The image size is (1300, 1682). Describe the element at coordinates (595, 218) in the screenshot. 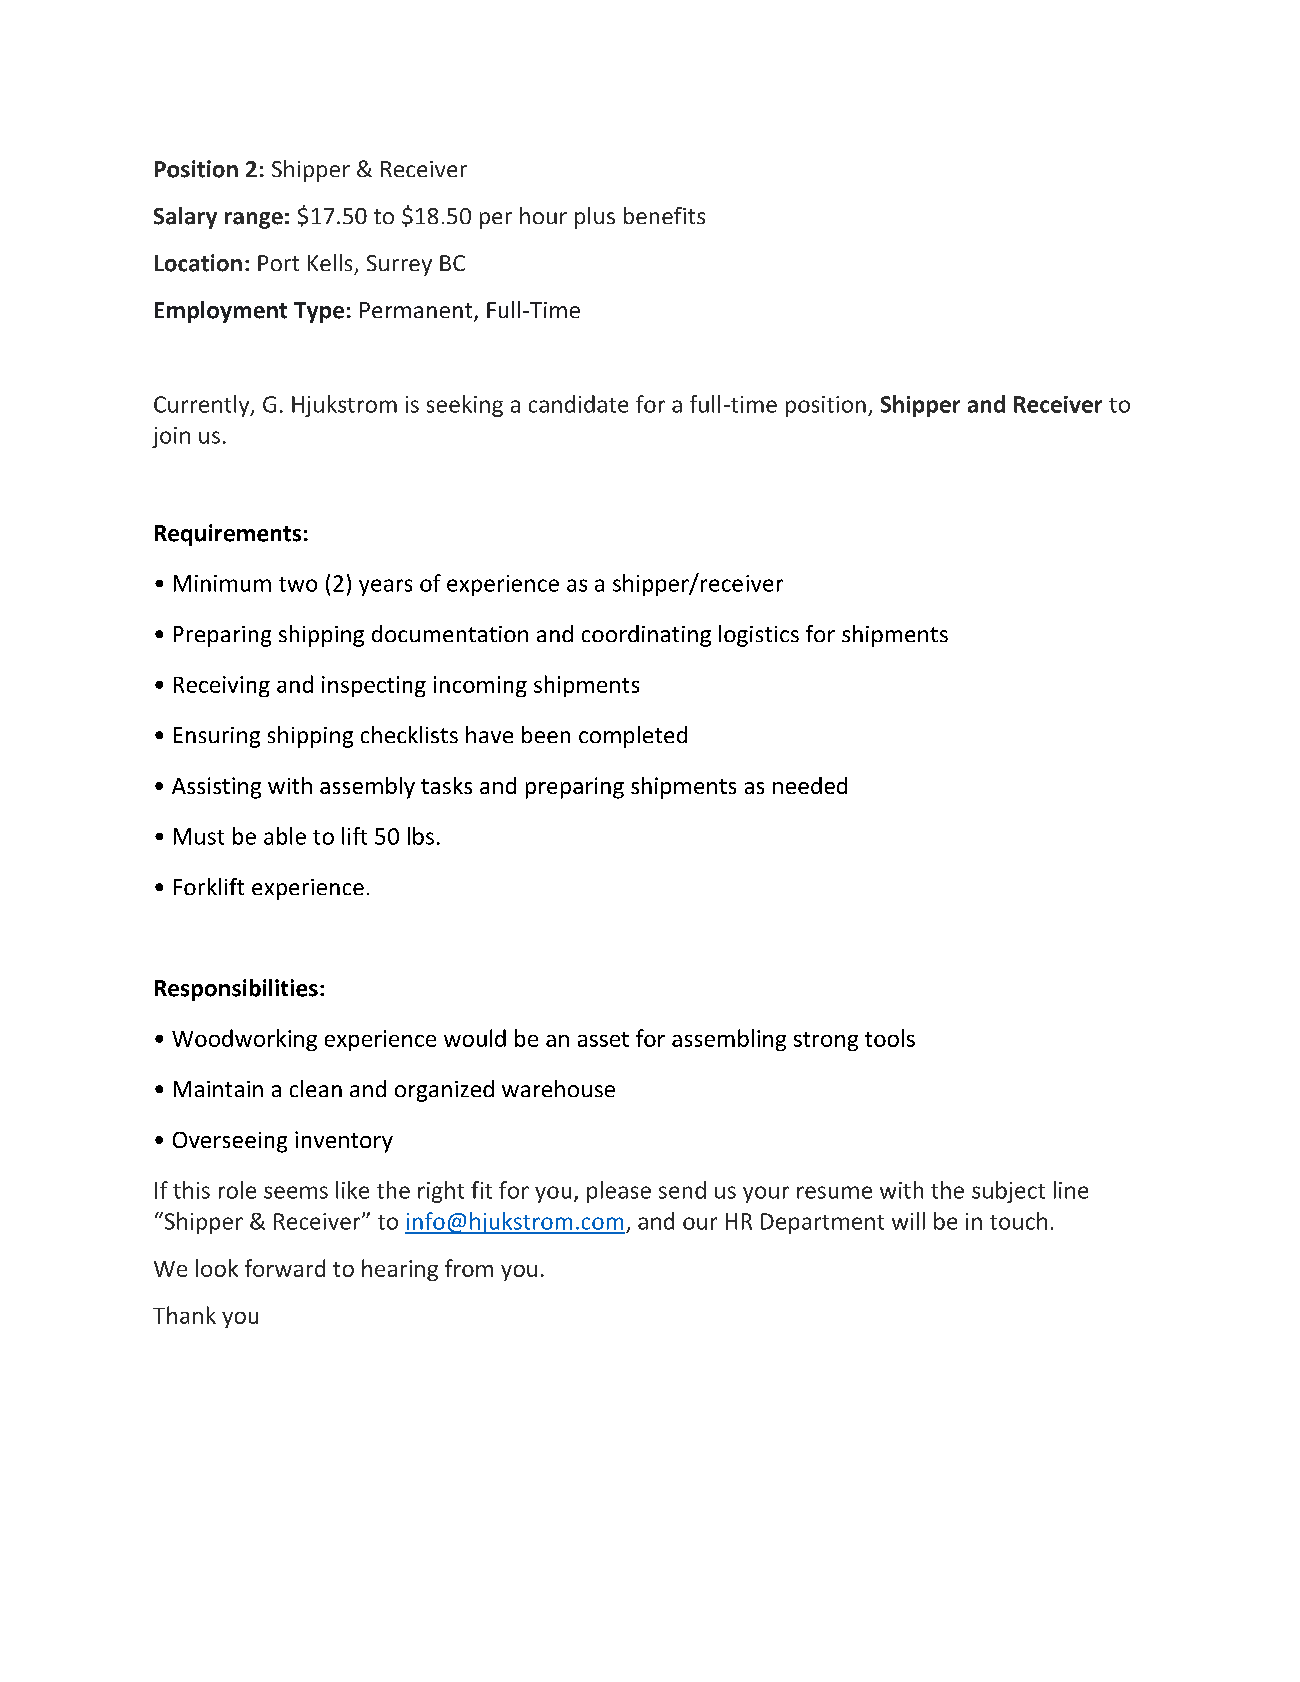

I see `plus` at that location.
